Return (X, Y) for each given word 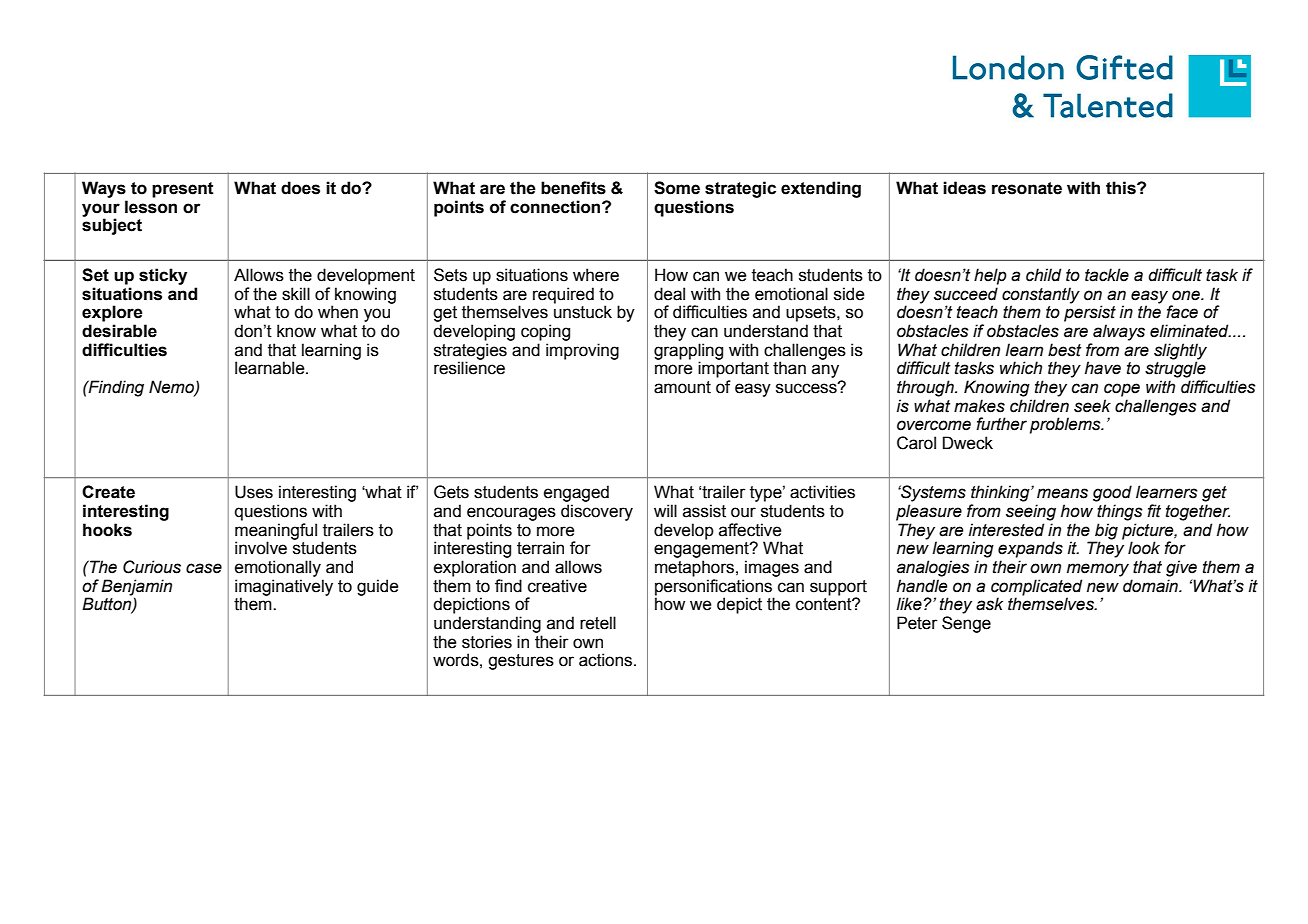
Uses (254, 492)
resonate (1027, 188)
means (1062, 493)
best (1064, 350)
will (665, 510)
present (183, 190)
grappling (688, 352)
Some (677, 188)
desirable (119, 331)
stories (487, 642)
